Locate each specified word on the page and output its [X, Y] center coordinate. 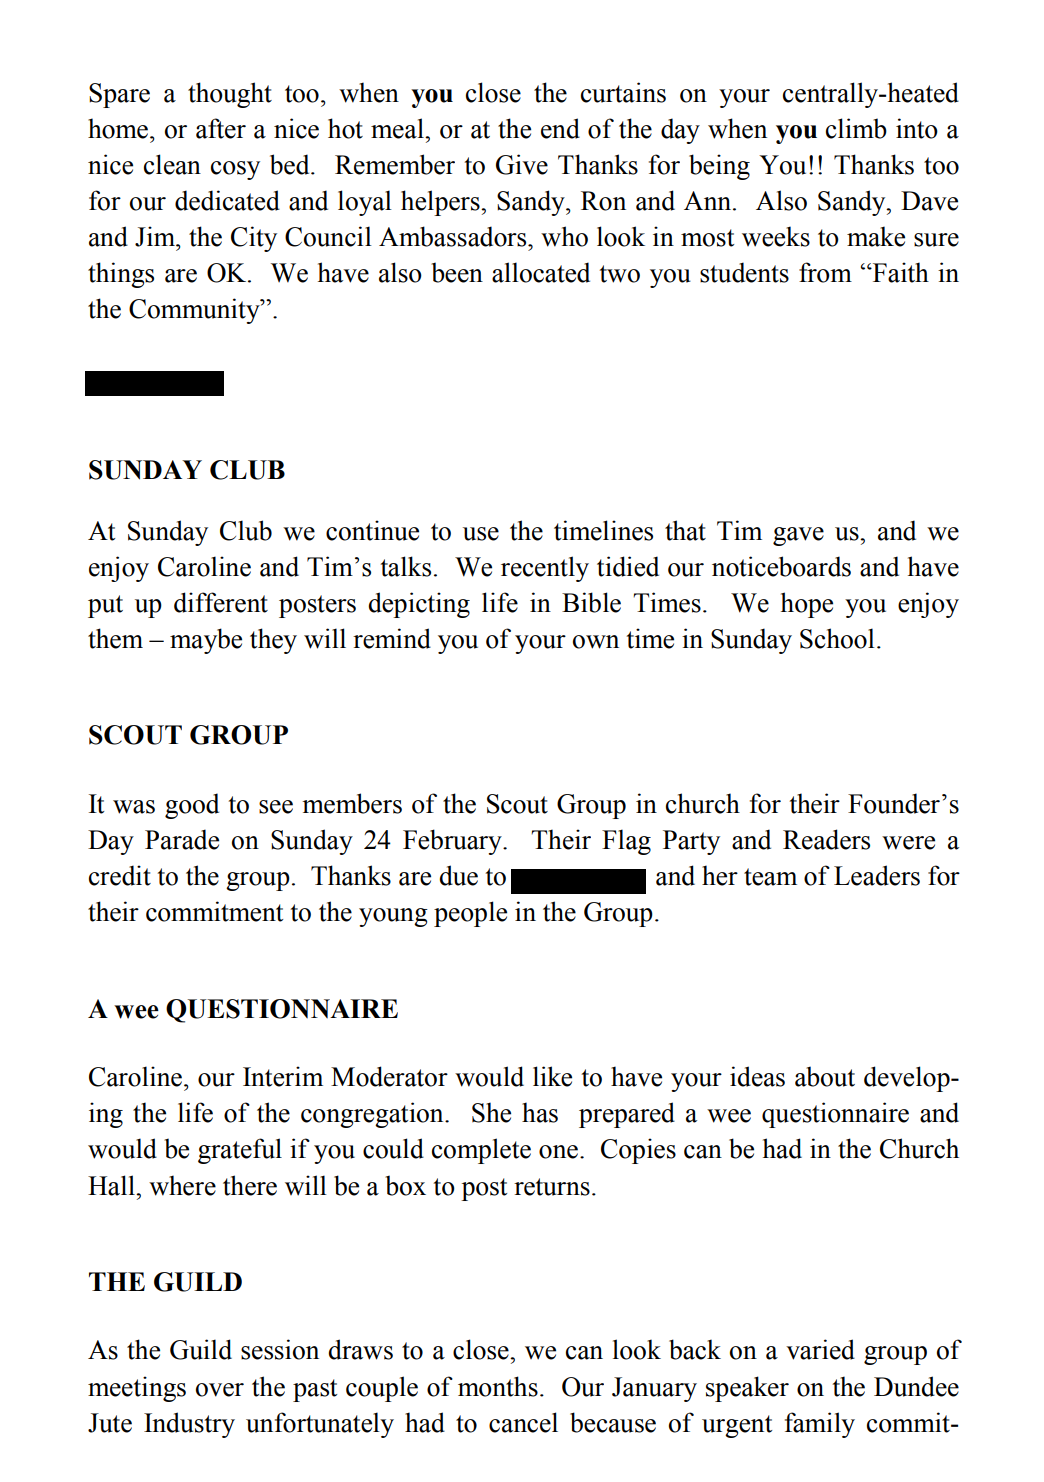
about [825, 1076]
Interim [283, 1076]
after [221, 128]
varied [820, 1349]
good [192, 806]
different [221, 602]
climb [856, 128]
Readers [826, 839]
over [220, 1390]
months [498, 1386]
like [552, 1076]
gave [798, 536]
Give [522, 164]
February [453, 842]
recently [545, 569]
